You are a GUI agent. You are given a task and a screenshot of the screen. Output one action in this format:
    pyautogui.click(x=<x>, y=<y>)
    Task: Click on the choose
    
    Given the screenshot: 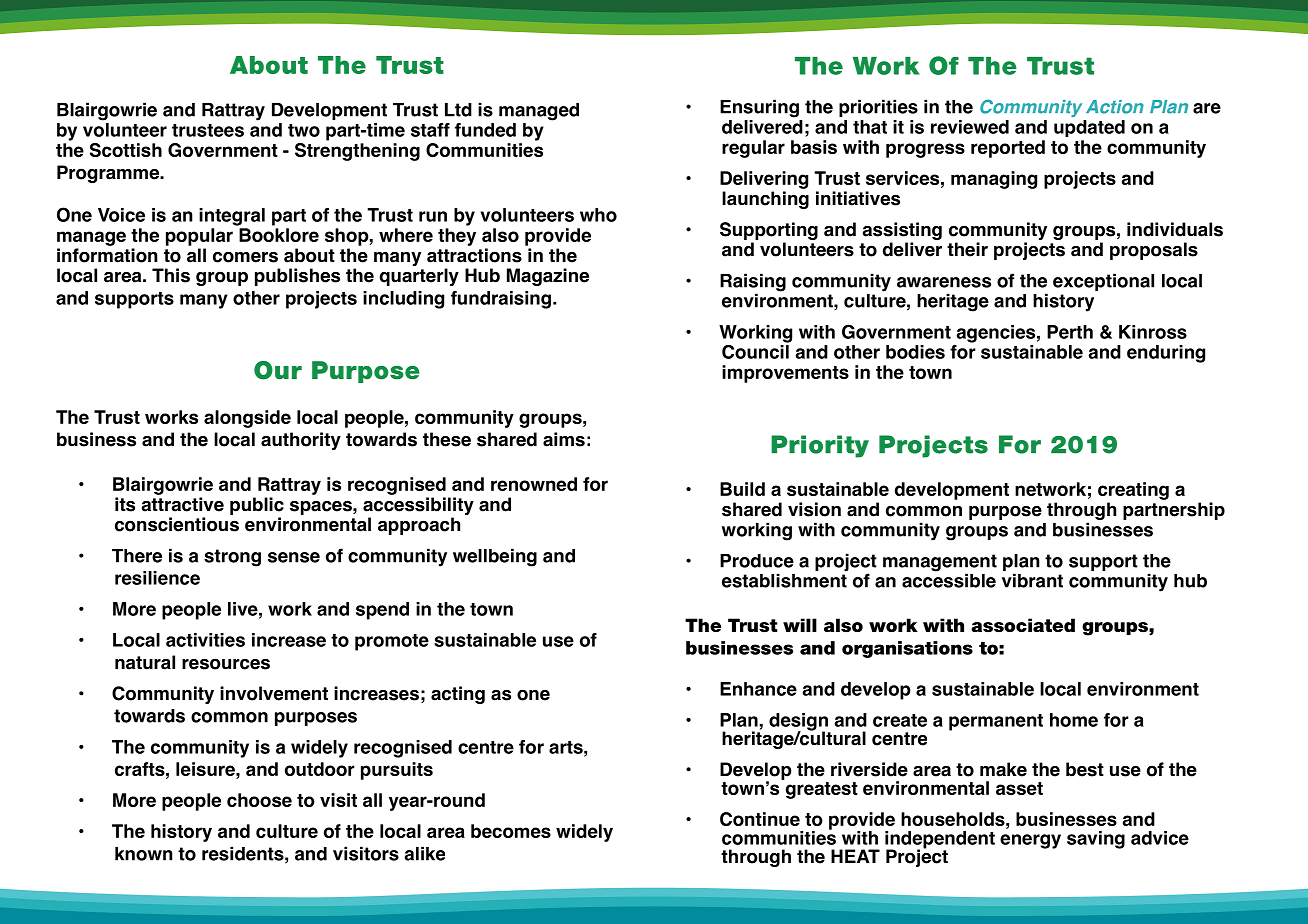 What is the action you would take?
    pyautogui.click(x=259, y=800)
